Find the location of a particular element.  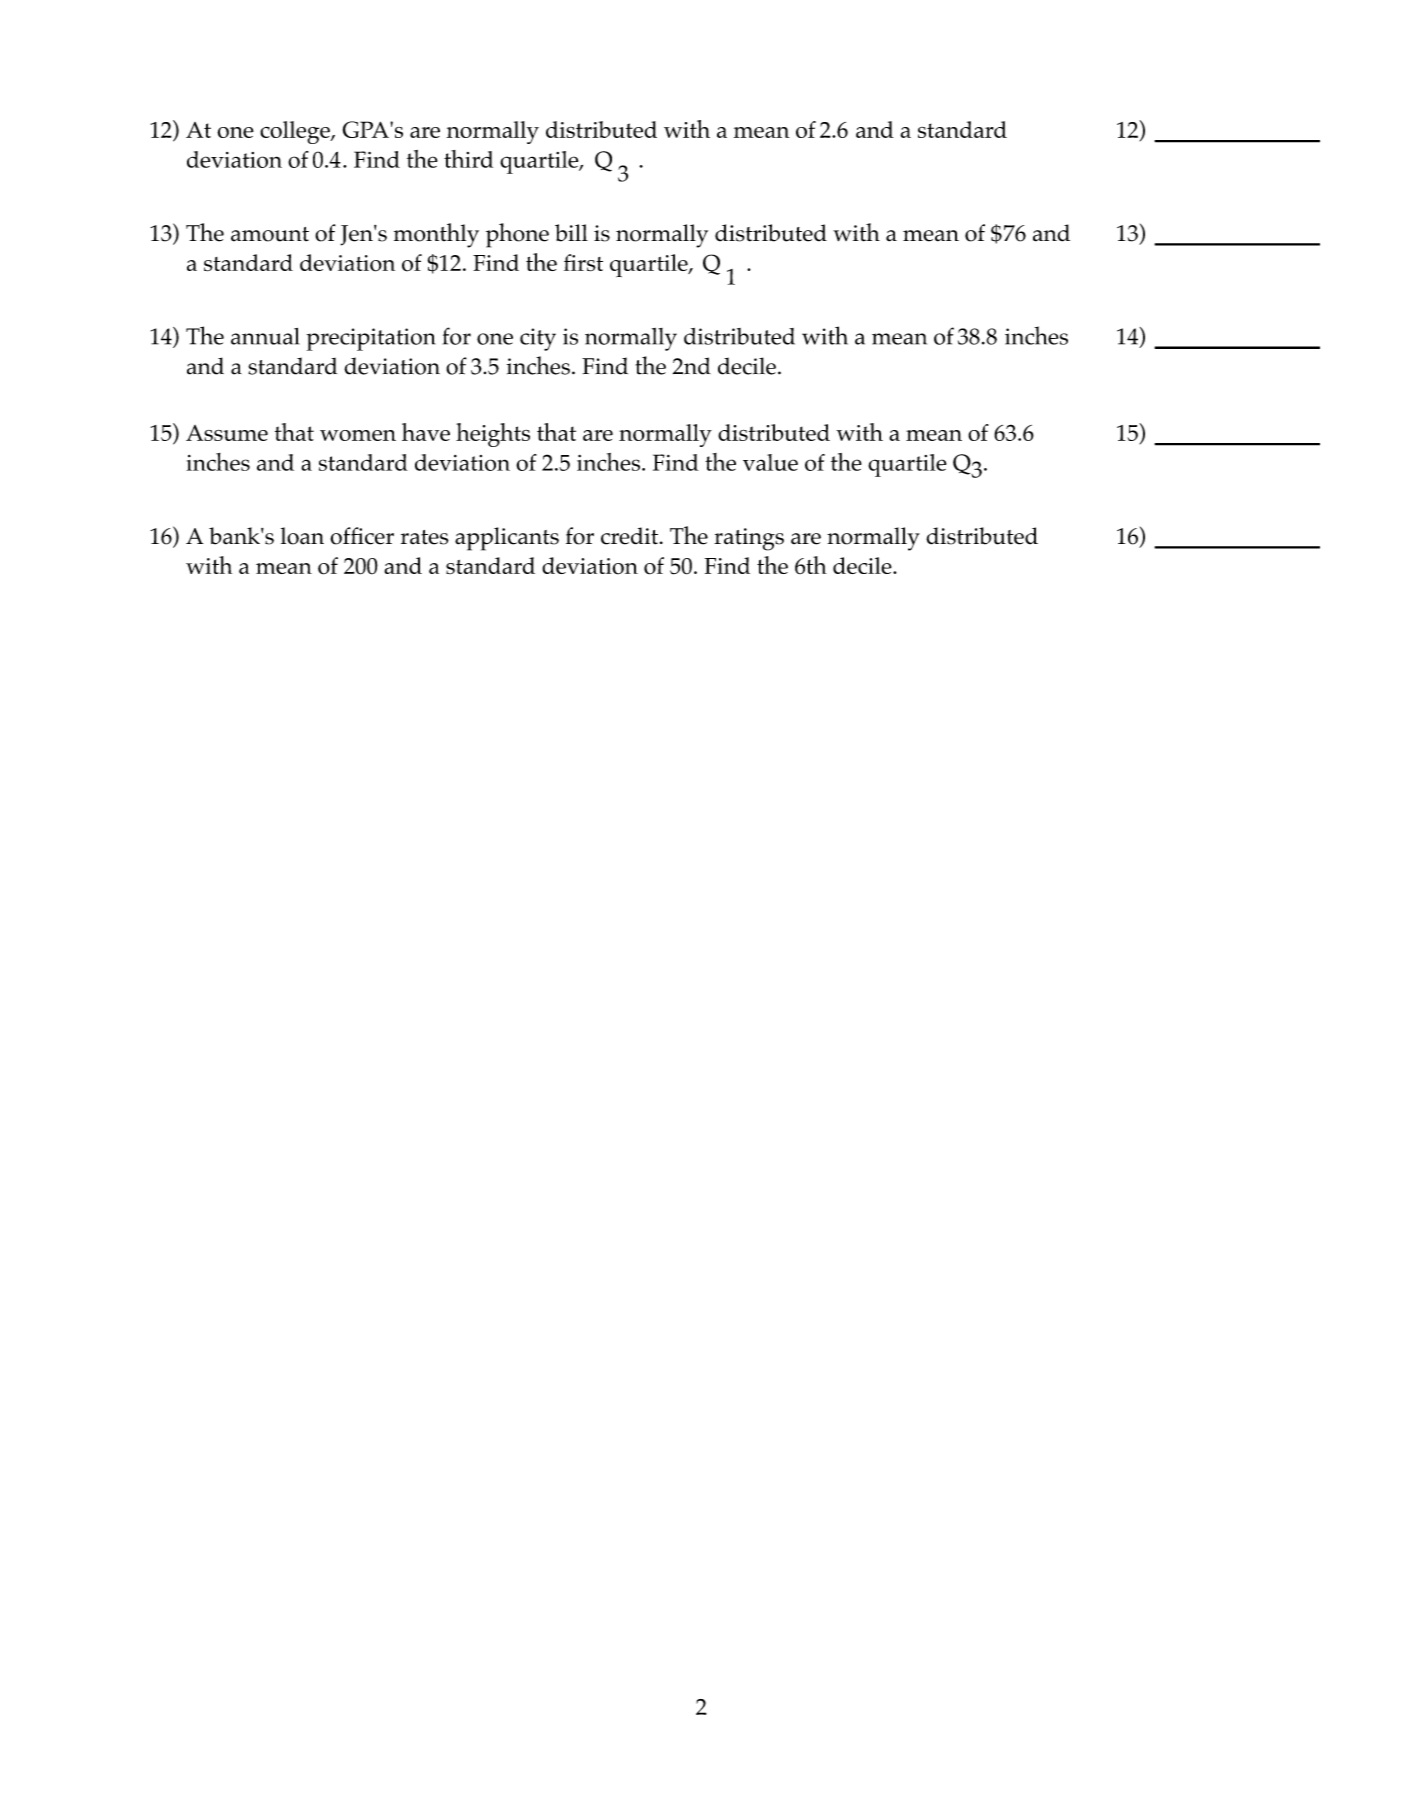

city is located at coordinates (538, 339).
